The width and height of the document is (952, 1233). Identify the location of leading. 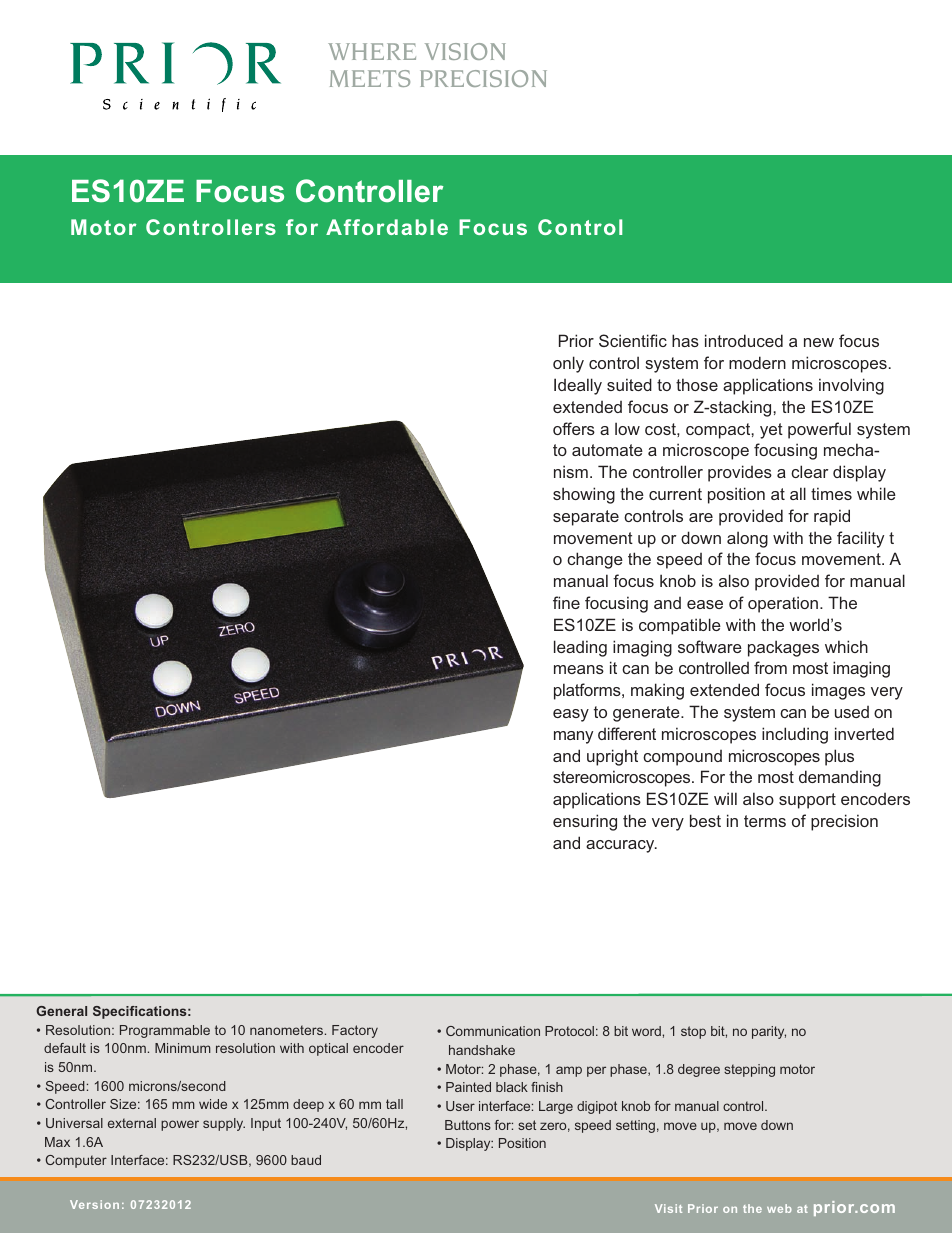
(580, 648).
